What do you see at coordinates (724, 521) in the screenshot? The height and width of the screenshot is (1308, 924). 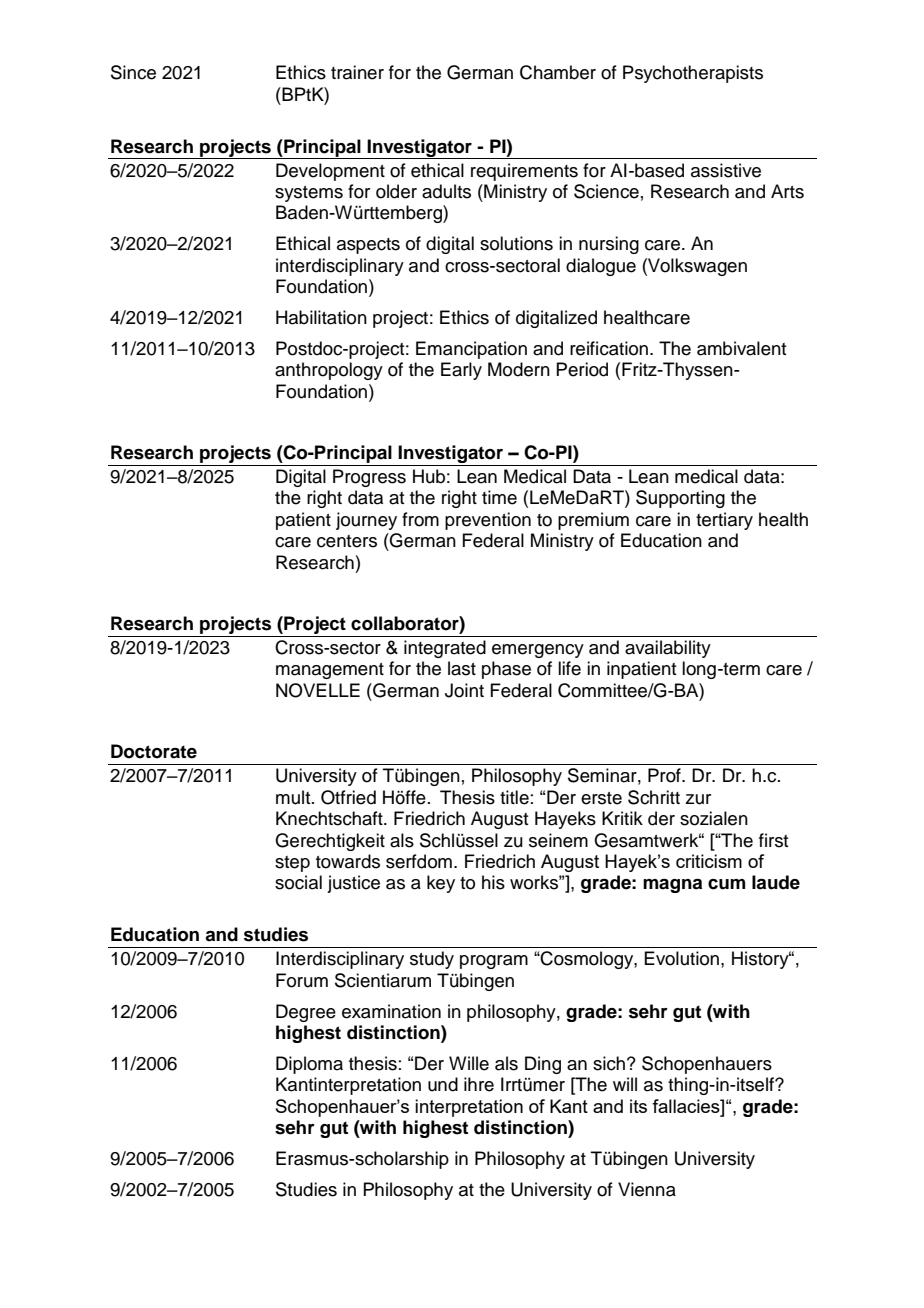 I see `tertiary` at bounding box center [724, 521].
